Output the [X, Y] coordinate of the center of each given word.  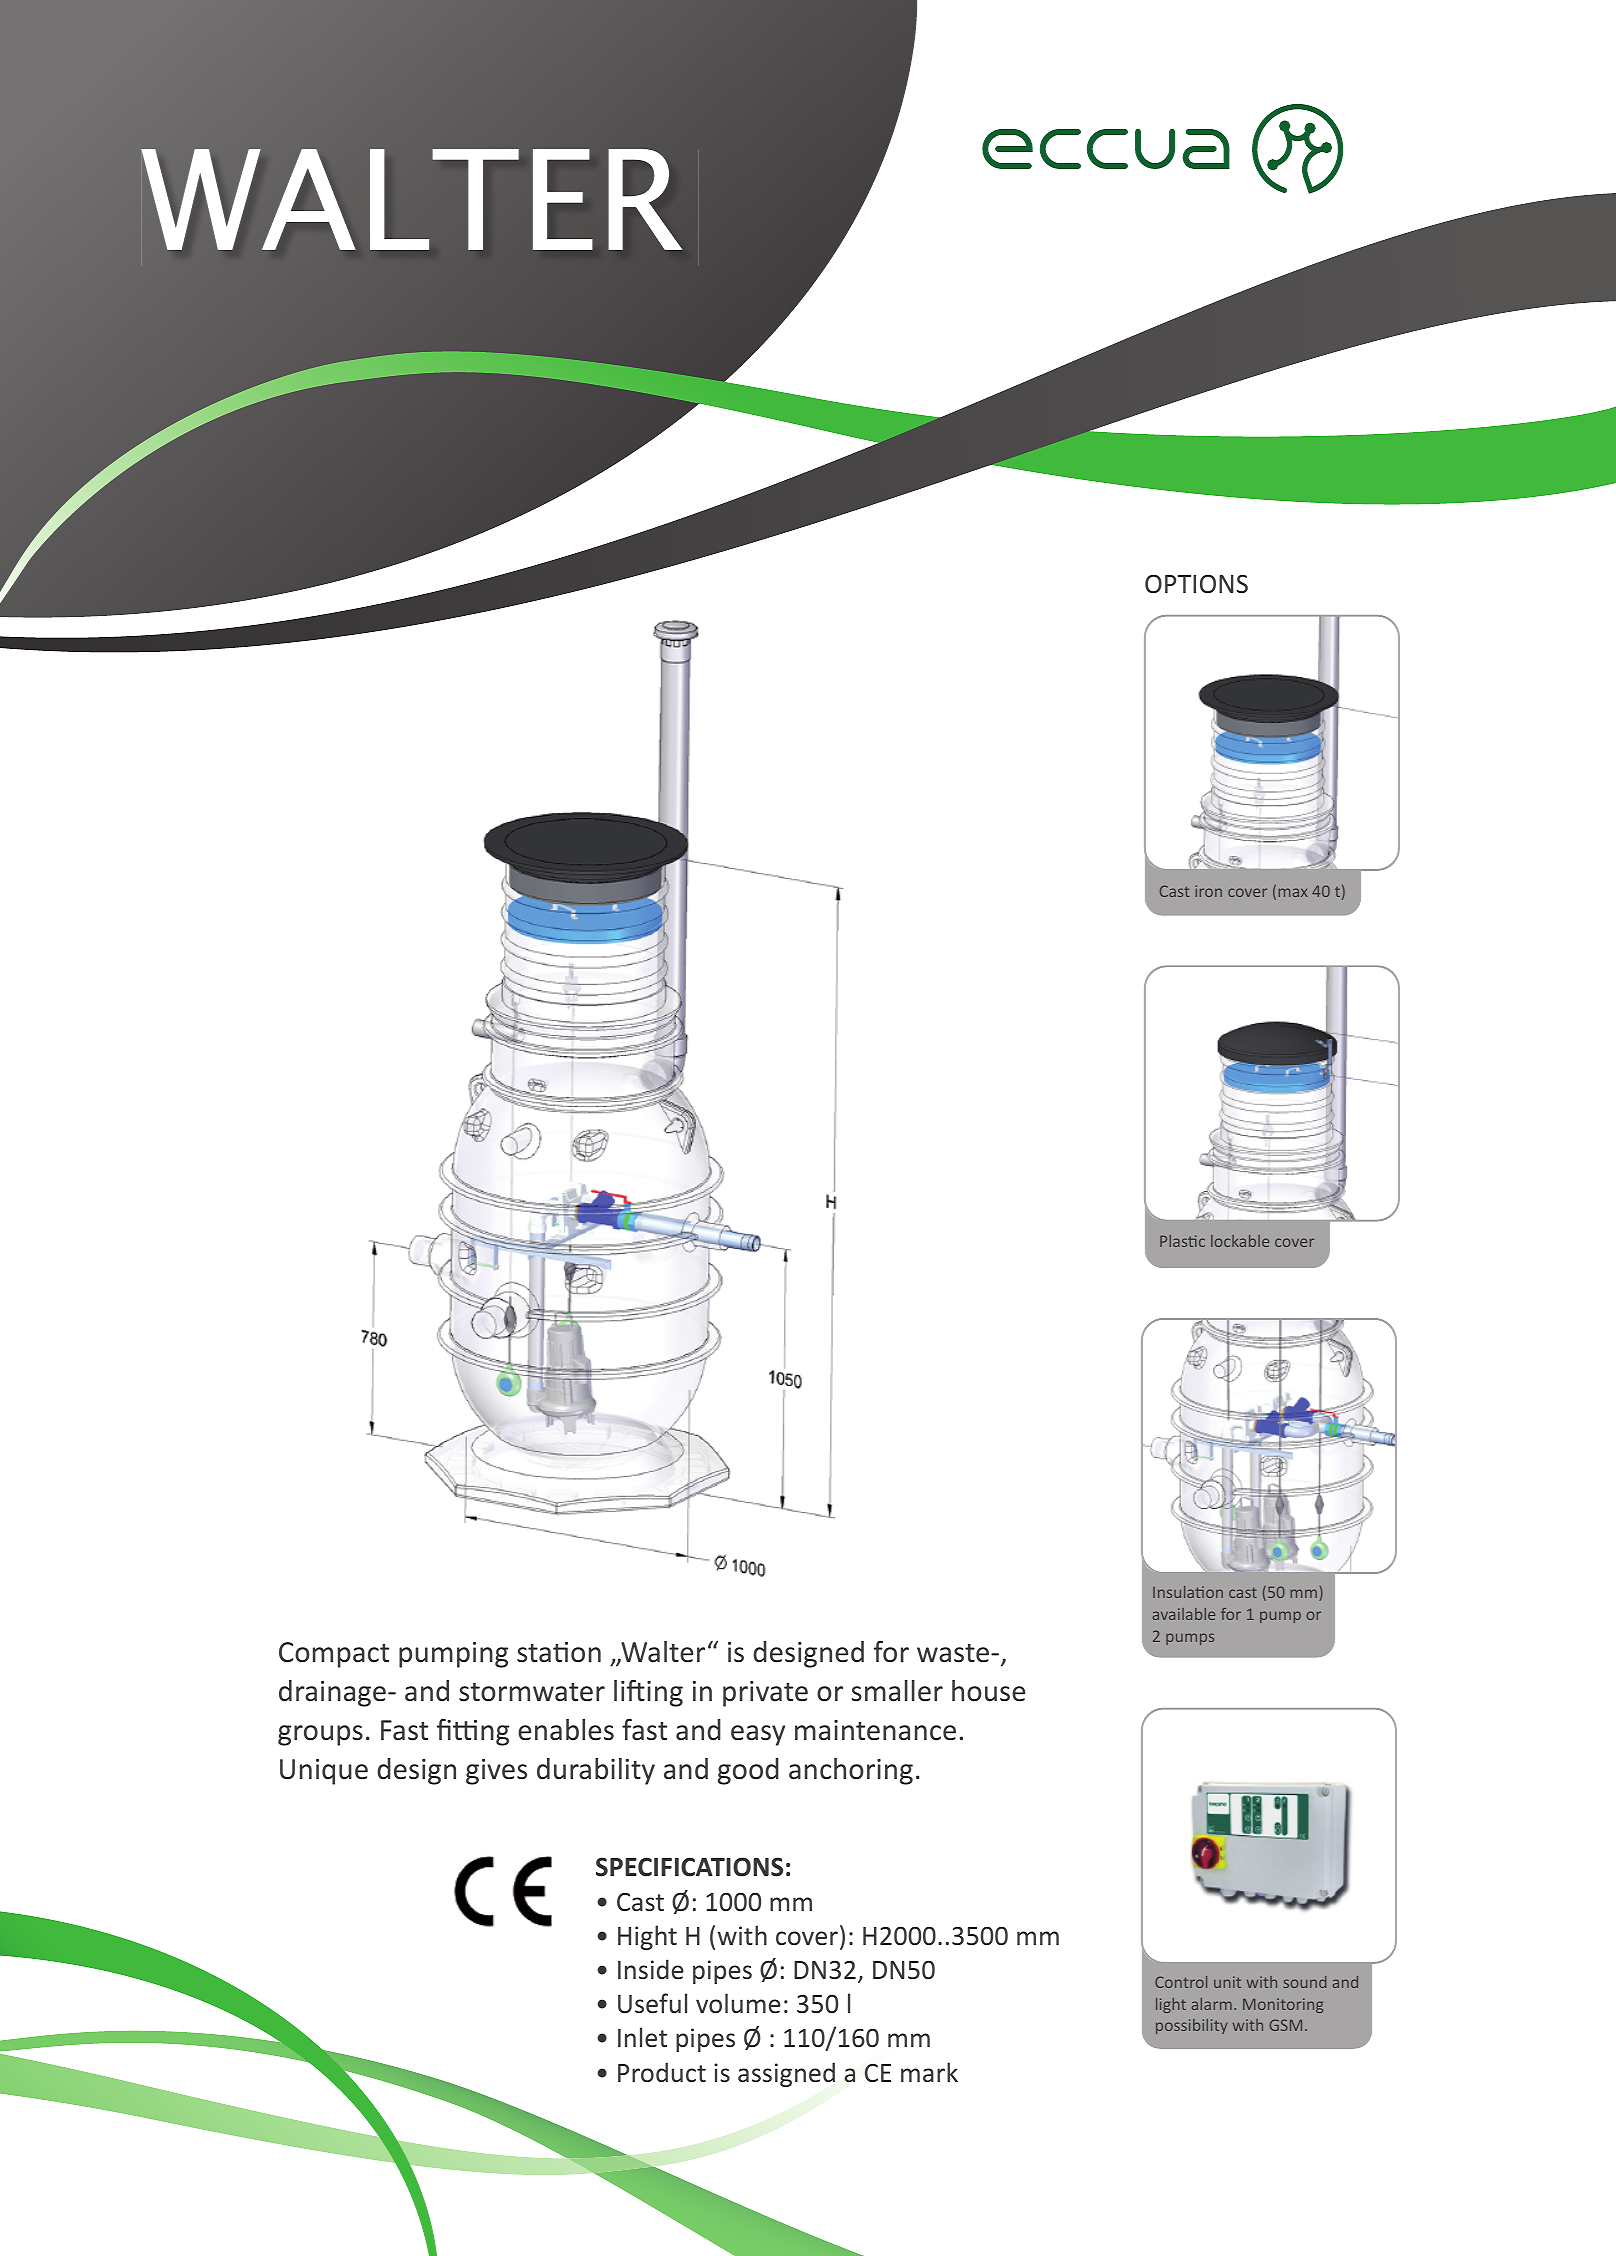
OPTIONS [1196, 583]
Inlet [642, 2037]
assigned [786, 2074]
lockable [1240, 1241]
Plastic [1182, 1241]
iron [1208, 891]
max [1293, 892]
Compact [334, 1655]
